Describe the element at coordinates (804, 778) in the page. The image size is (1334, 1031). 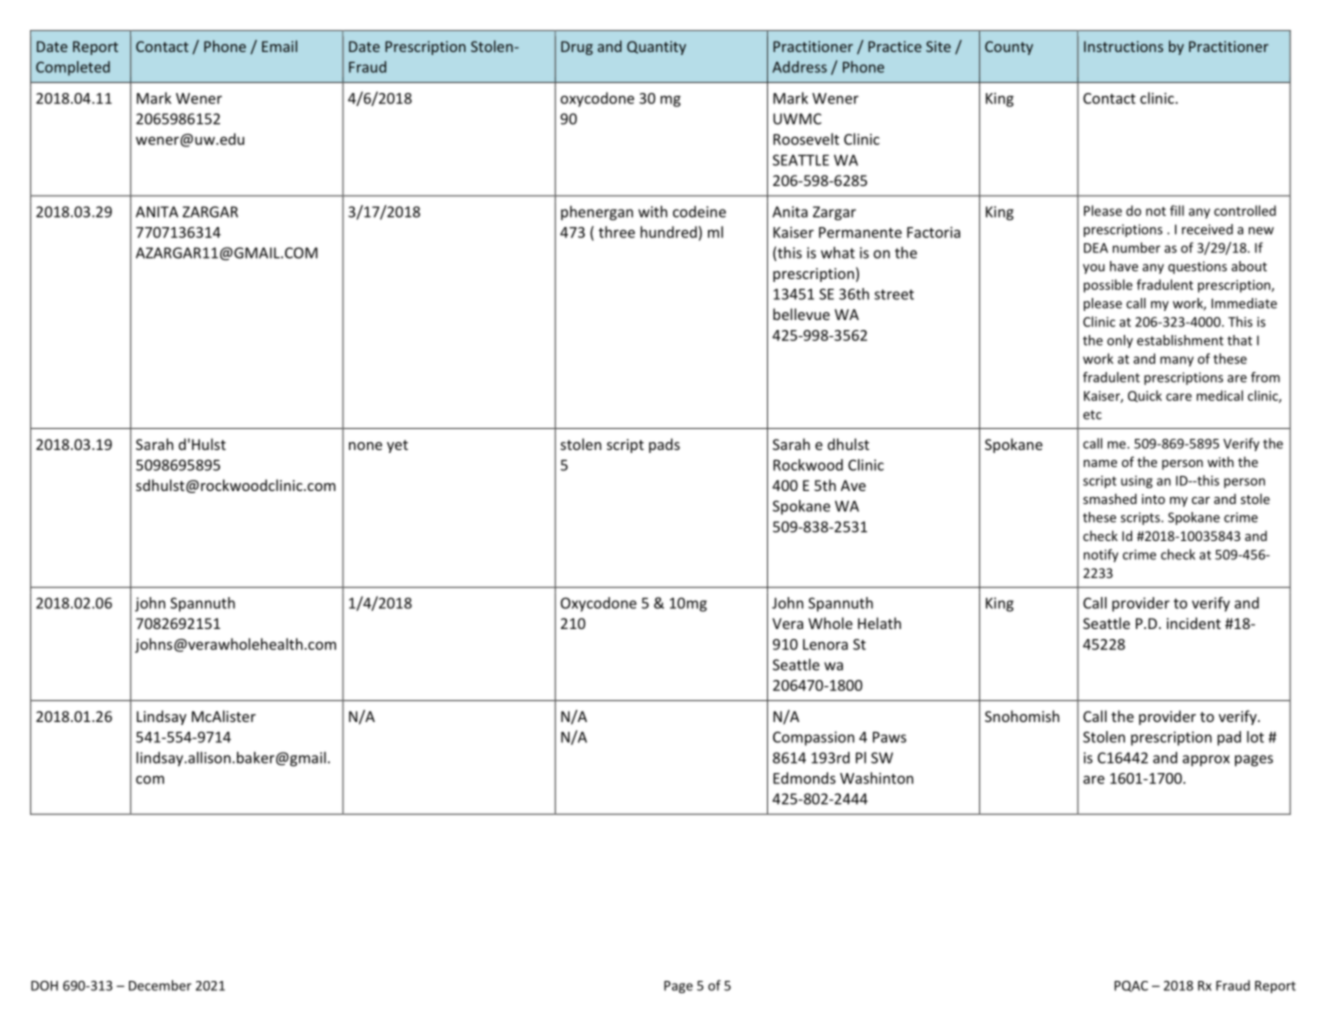
I see `Edmonds` at that location.
